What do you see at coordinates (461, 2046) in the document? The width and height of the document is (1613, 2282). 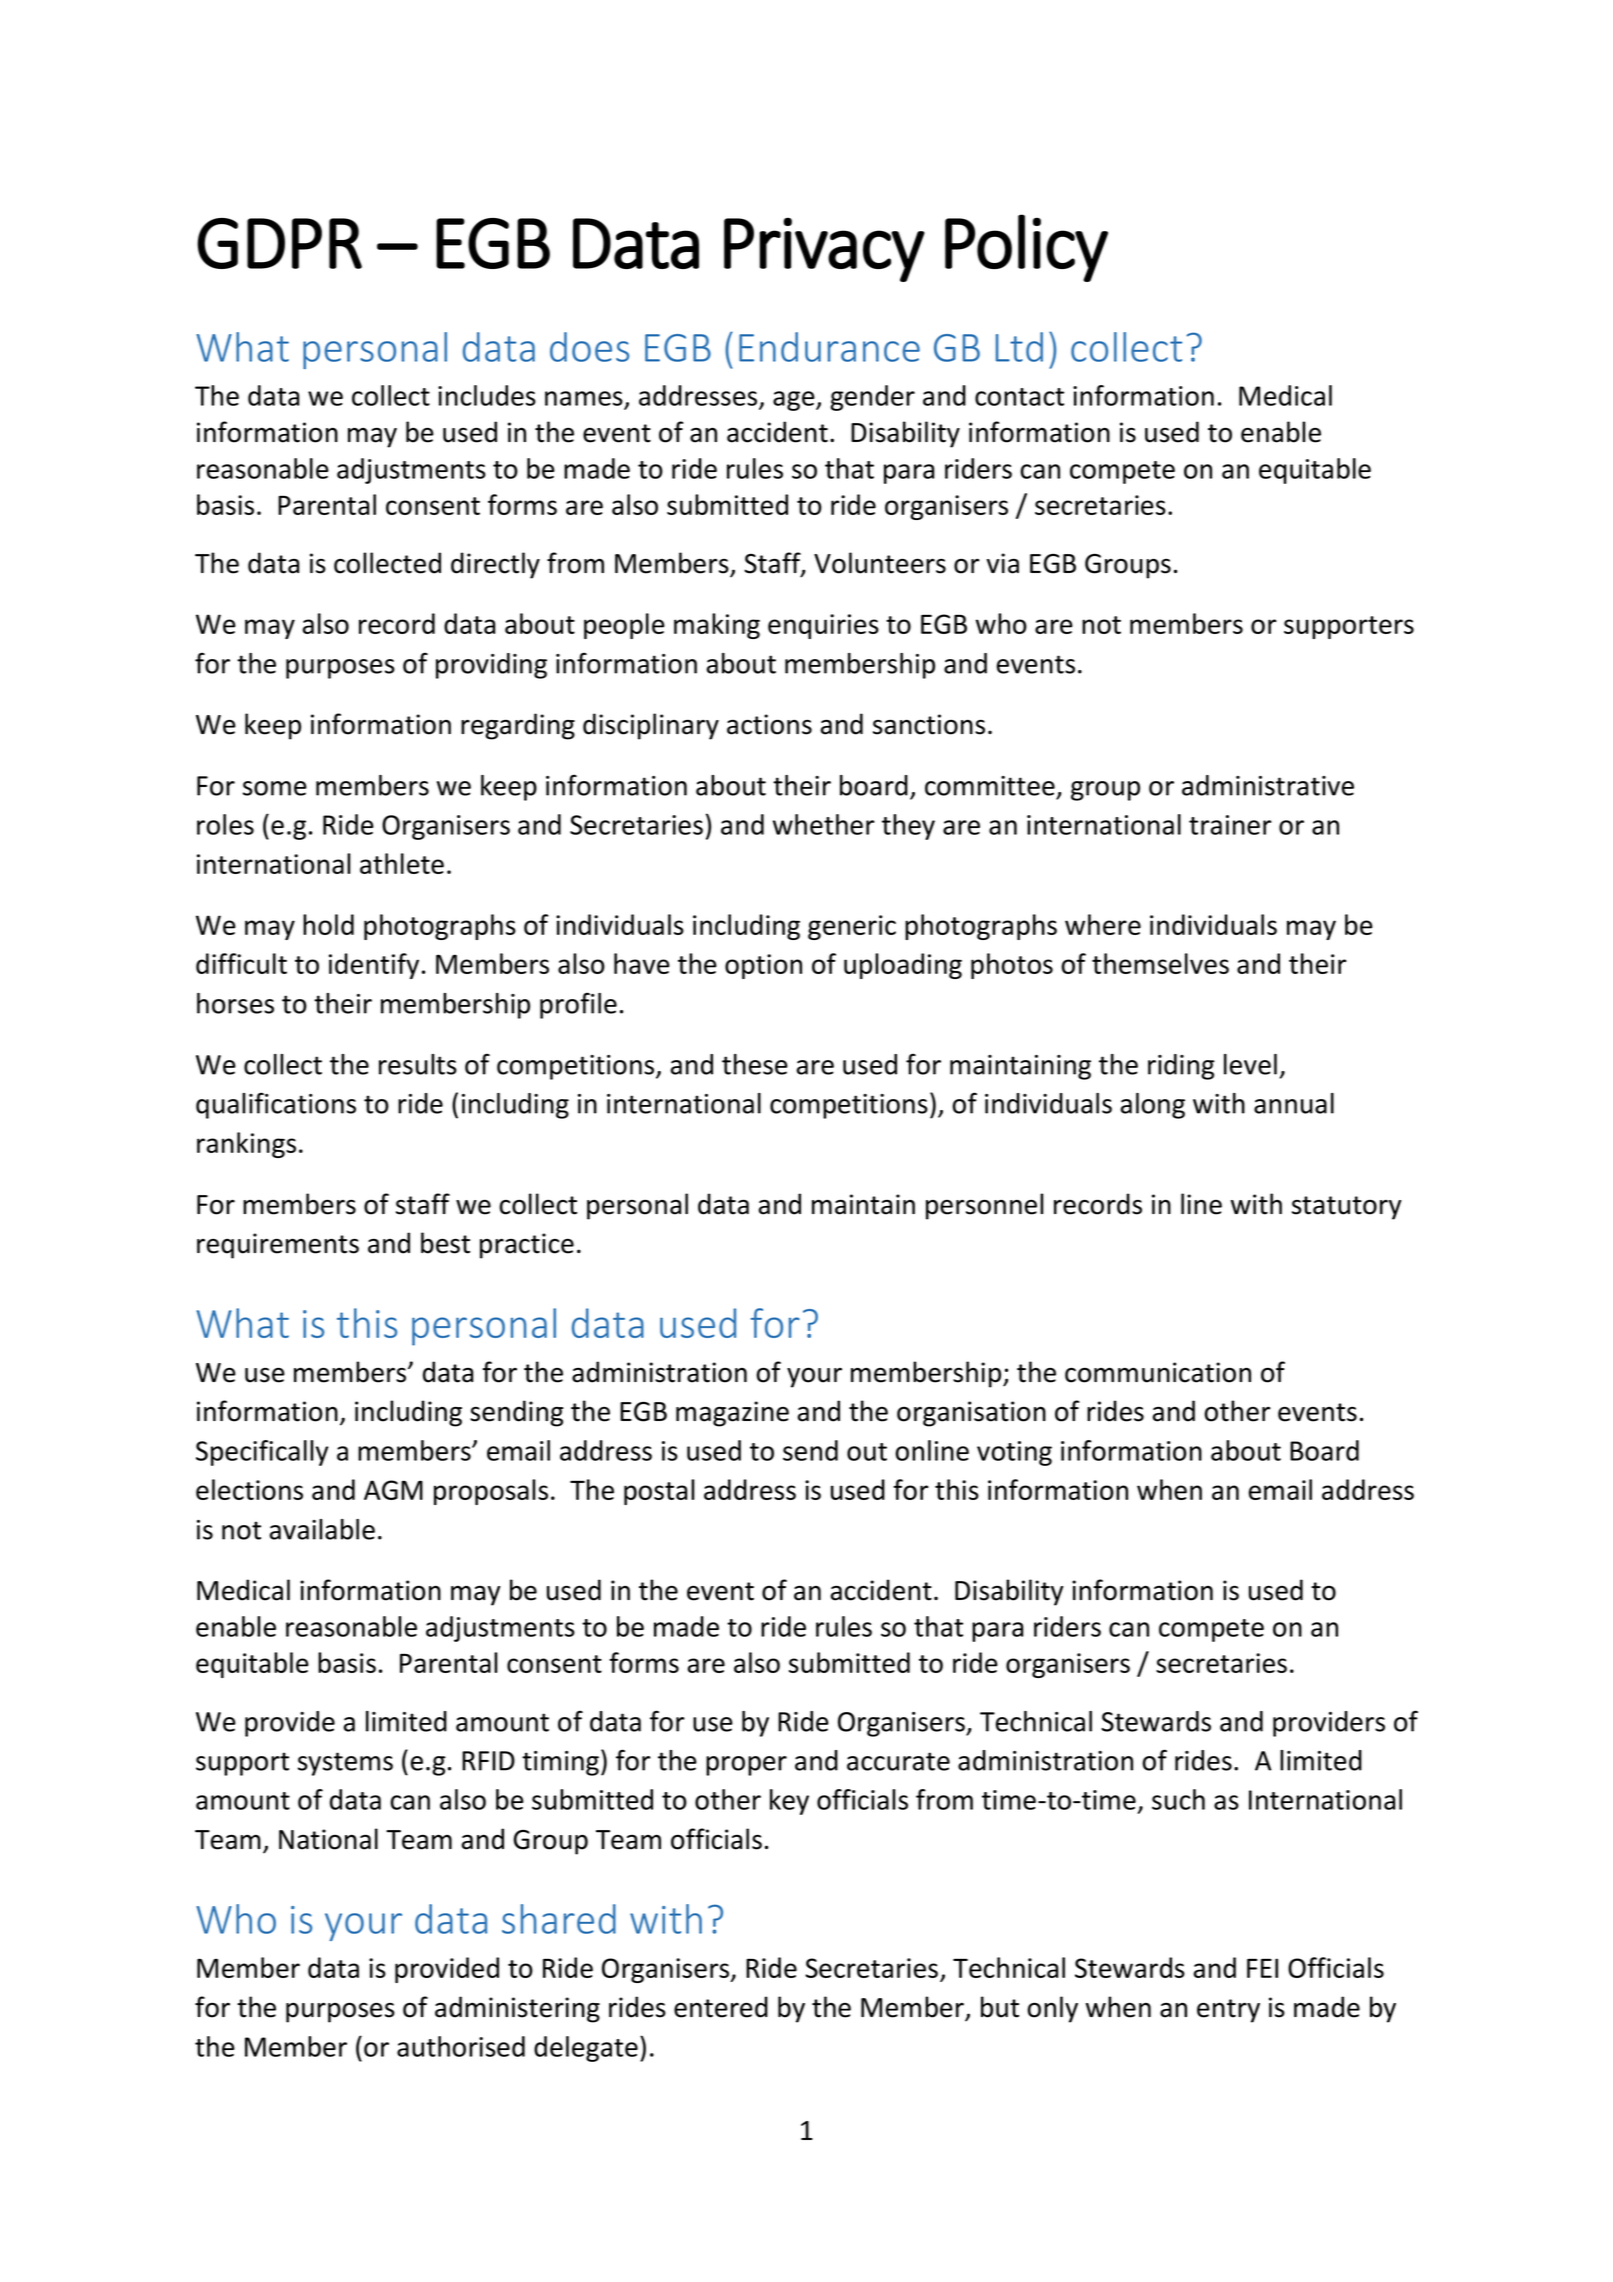 I see `authorised` at bounding box center [461, 2046].
